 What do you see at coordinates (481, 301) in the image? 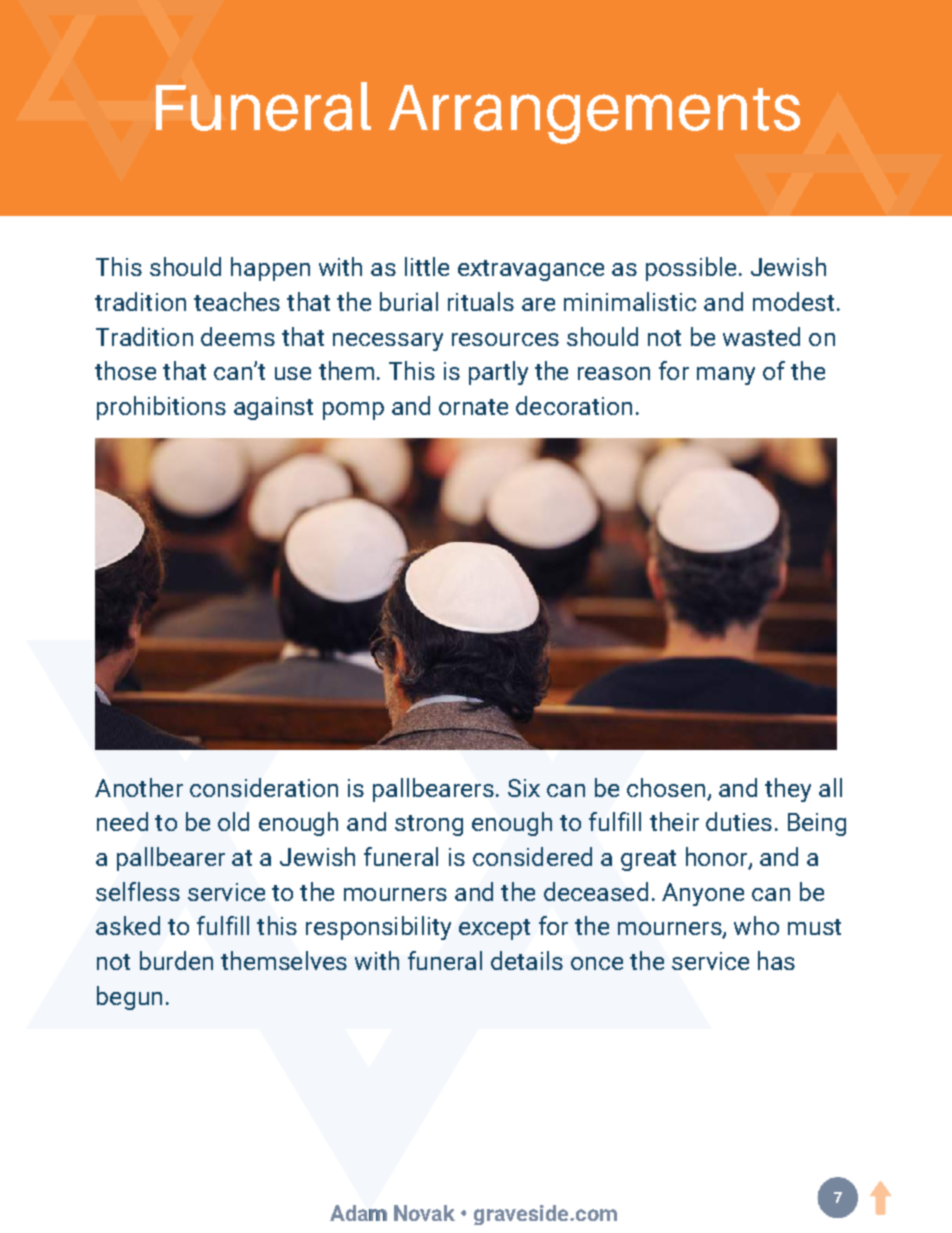
I see `rituals` at bounding box center [481, 301].
